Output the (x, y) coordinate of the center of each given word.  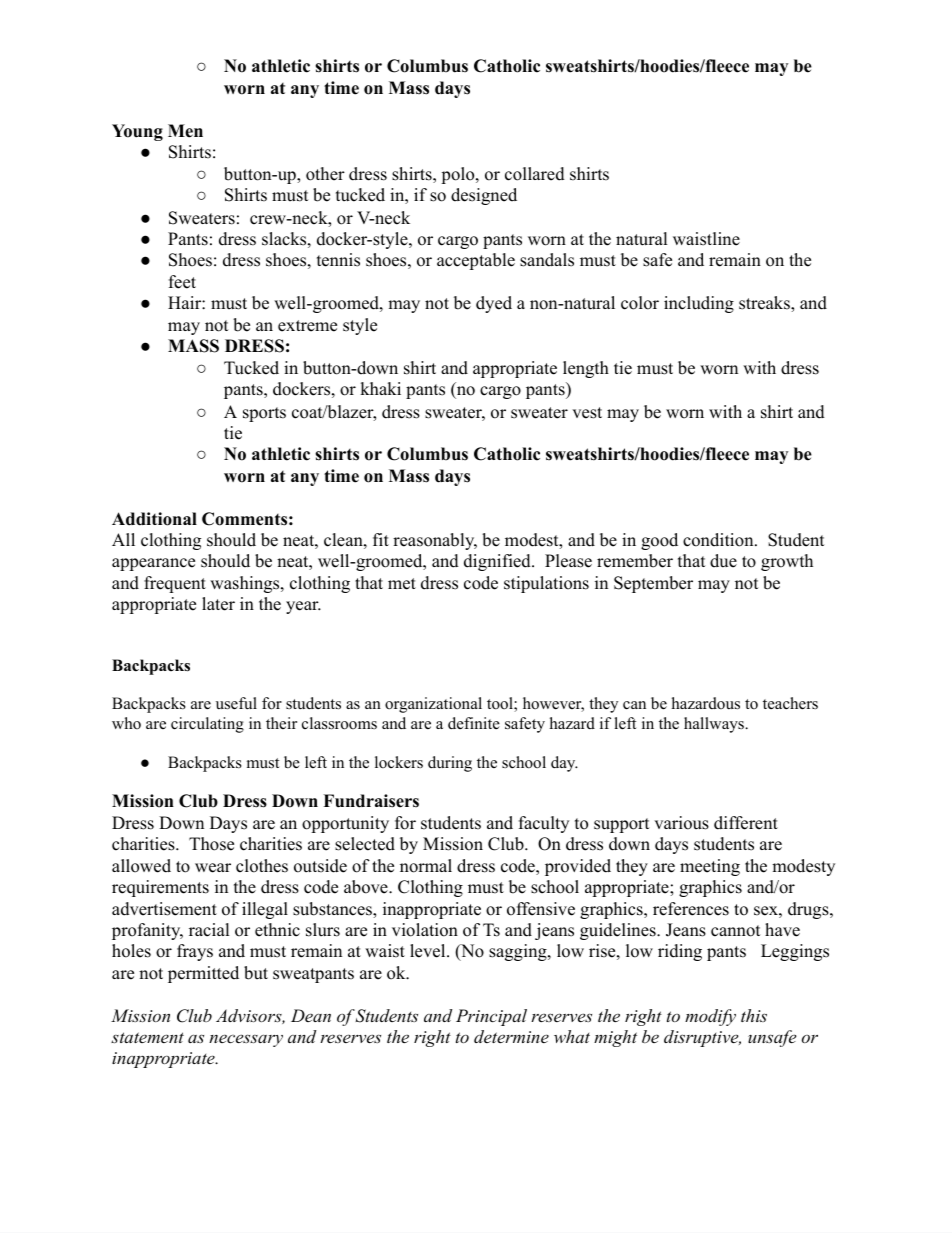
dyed (494, 304)
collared (535, 174)
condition (719, 540)
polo (459, 175)
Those (211, 844)
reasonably (435, 541)
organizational (433, 705)
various (681, 823)
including (699, 304)
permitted (203, 974)
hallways (715, 725)
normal (426, 866)
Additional (154, 519)
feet (182, 282)
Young (137, 132)
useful (236, 703)
